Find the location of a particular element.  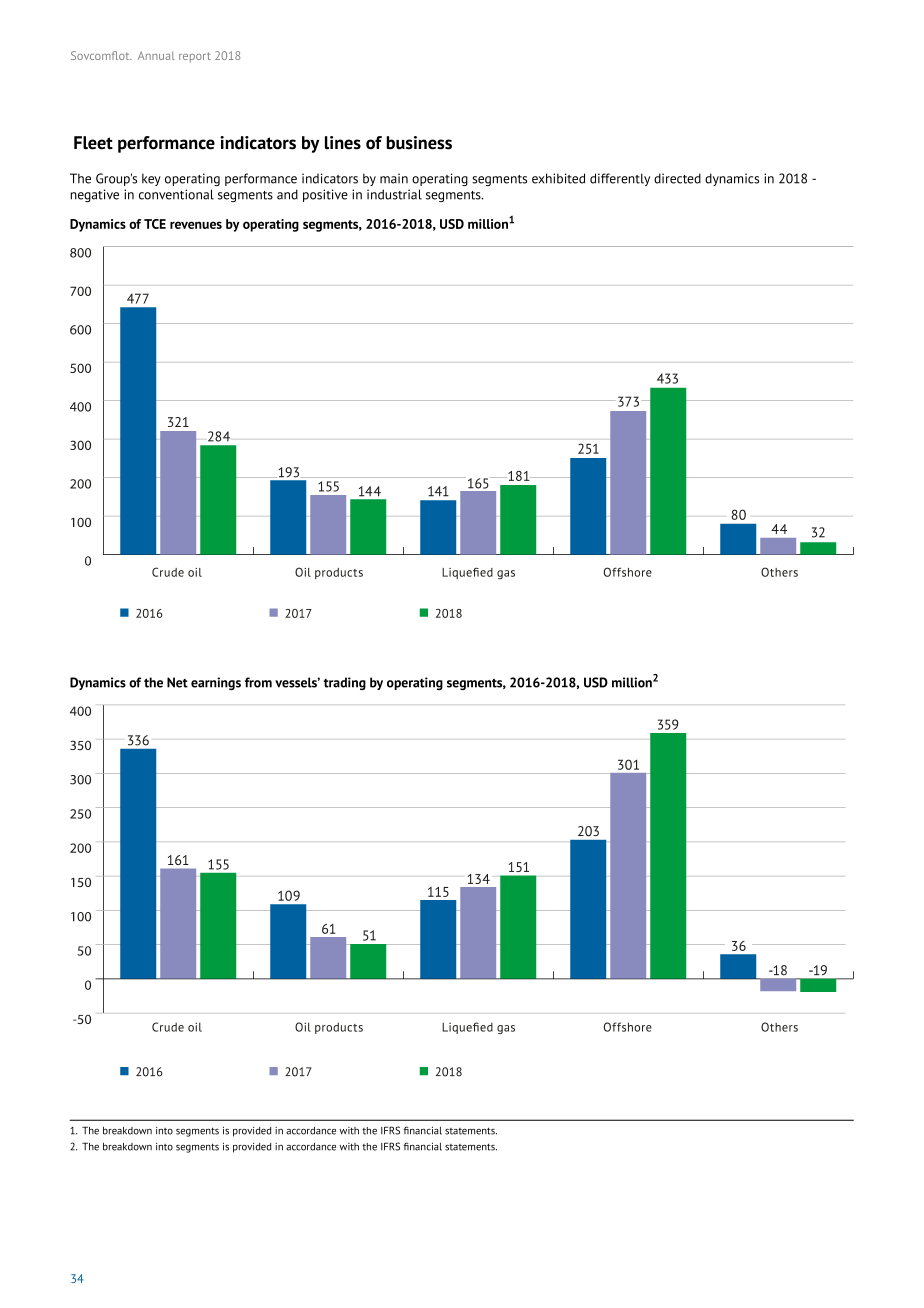

directed is located at coordinates (677, 178).
